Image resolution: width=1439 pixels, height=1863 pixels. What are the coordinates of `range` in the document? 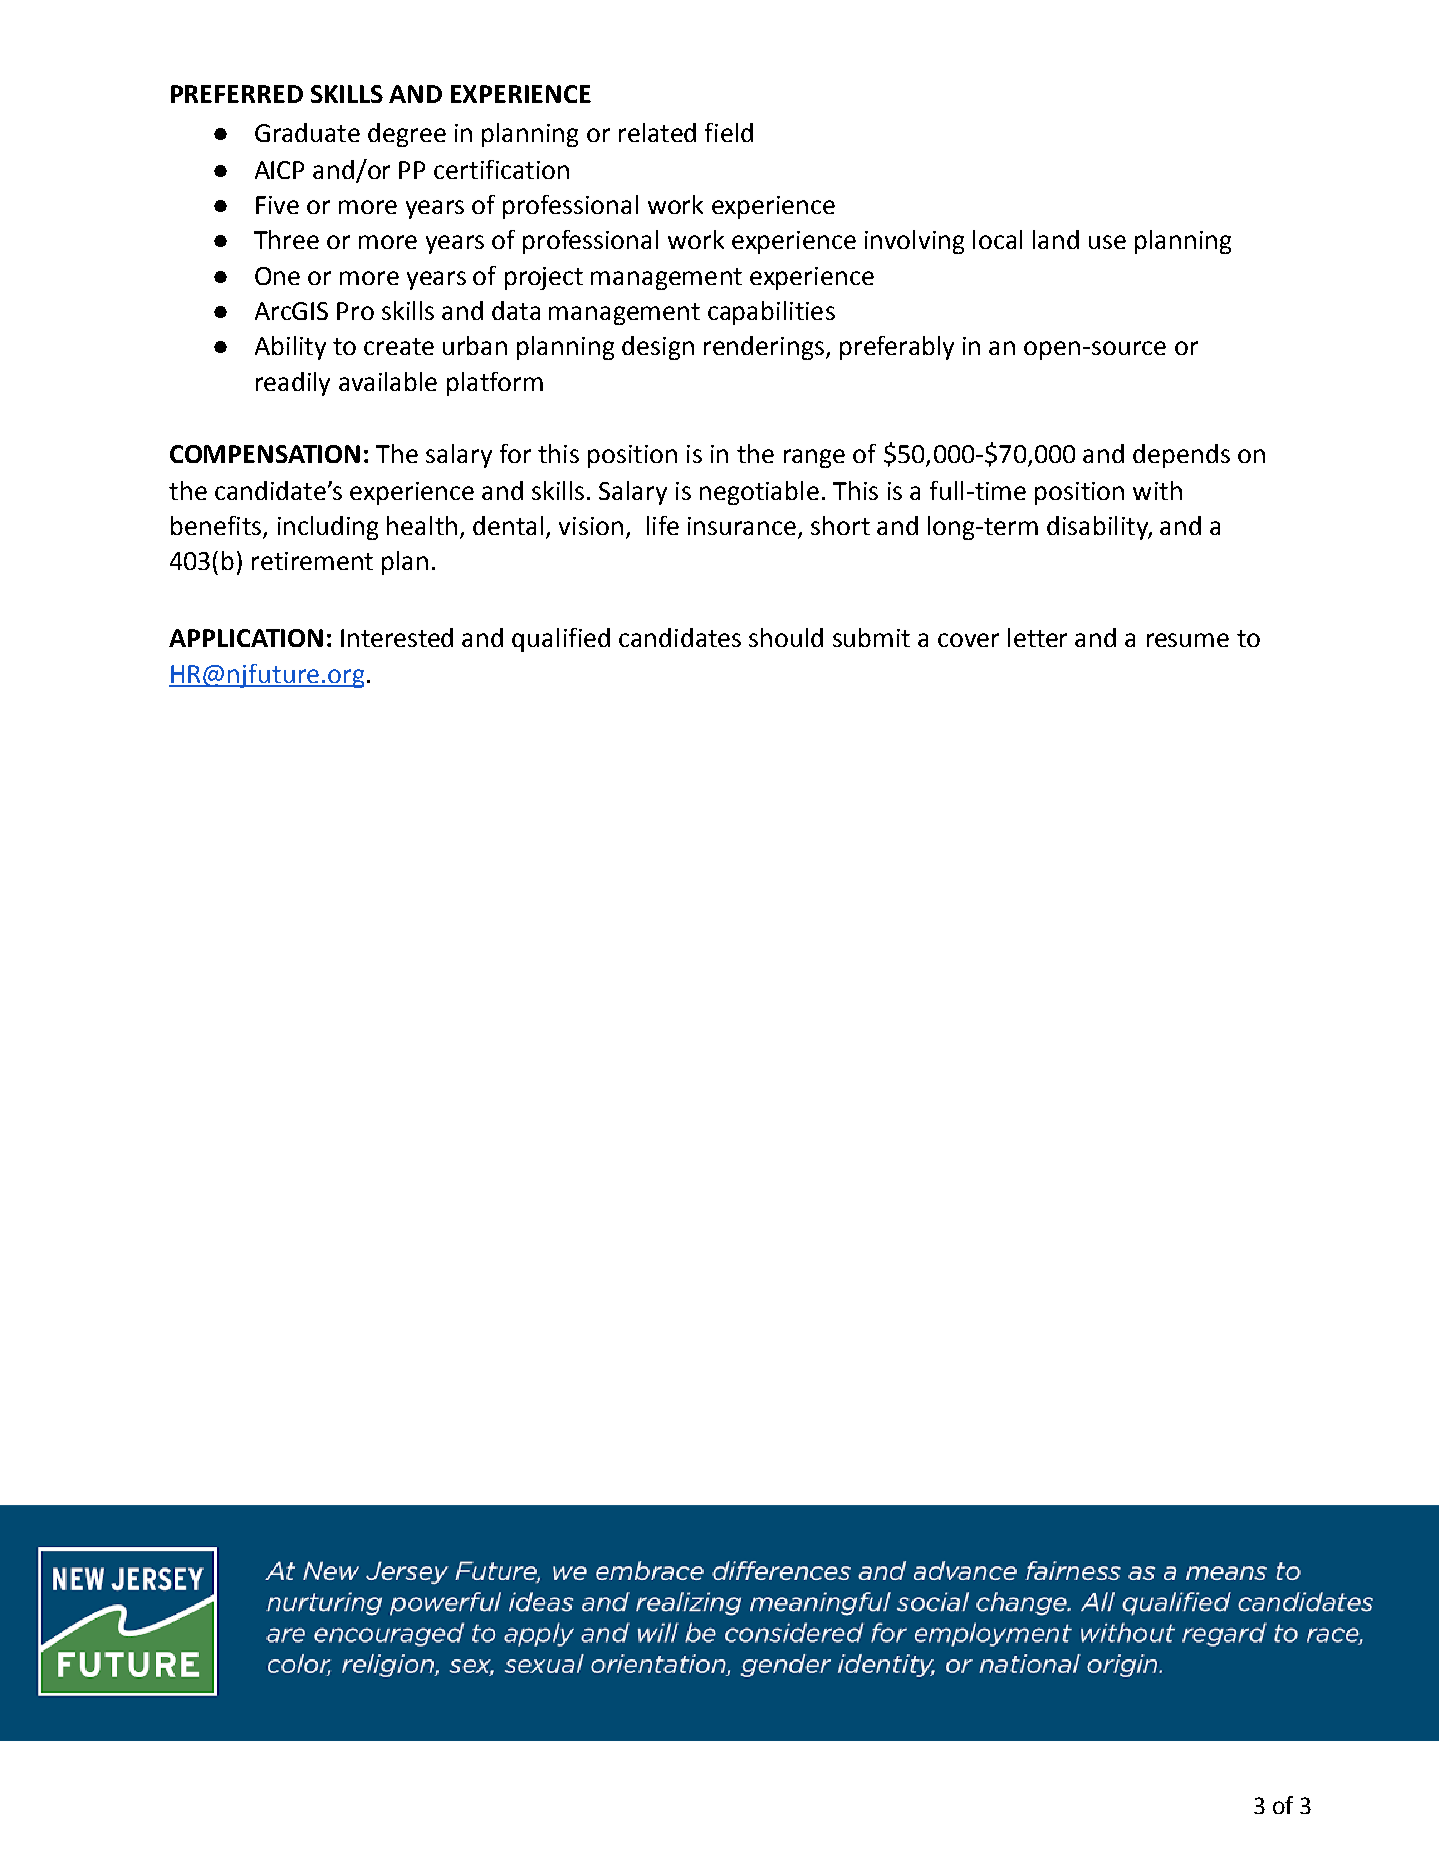 It's located at (814, 458).
